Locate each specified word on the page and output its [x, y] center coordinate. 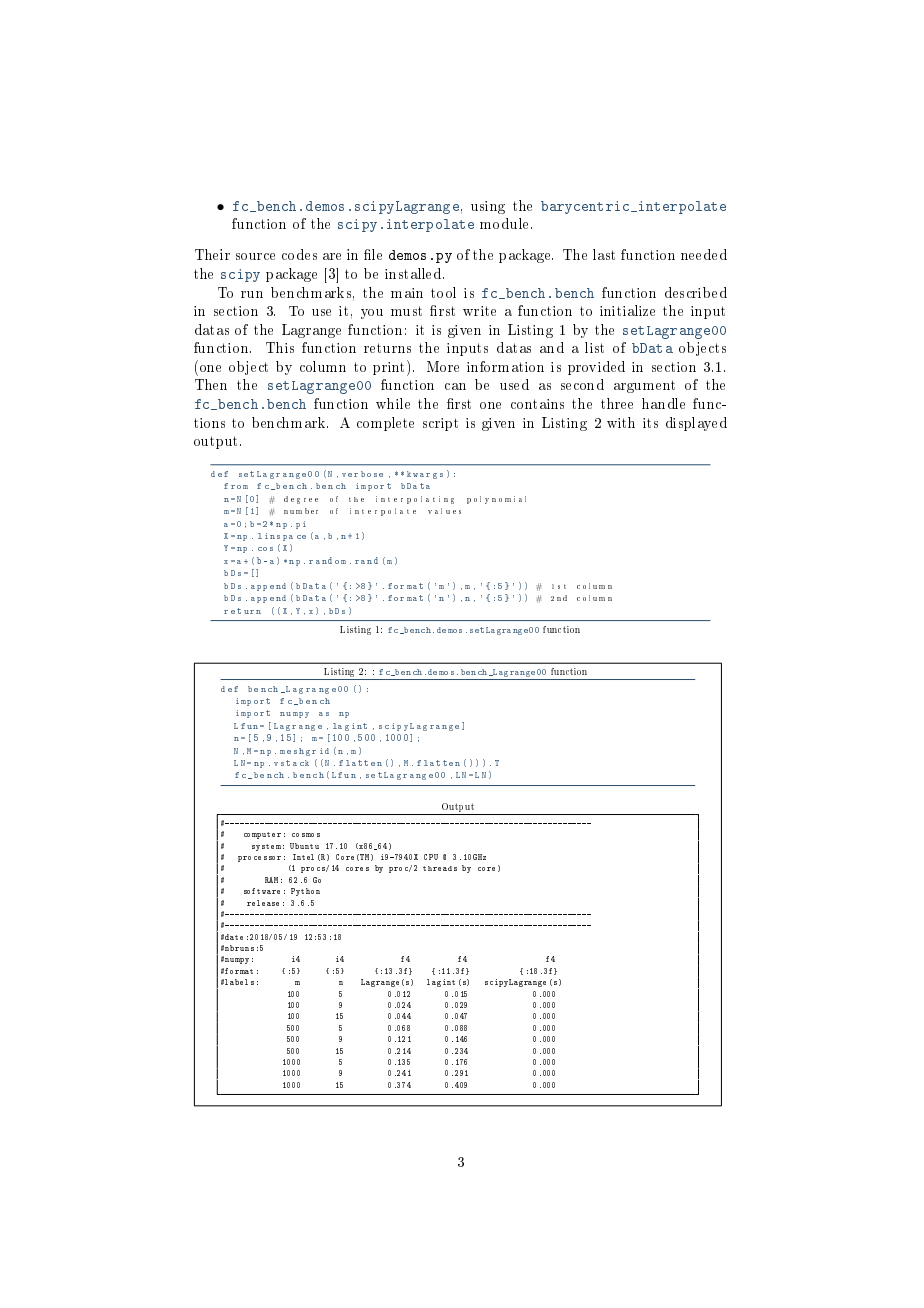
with [621, 422]
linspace [282, 537]
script [440, 424]
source [255, 256]
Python [305, 892]
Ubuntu [304, 846]
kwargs [425, 475]
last [604, 254]
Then [211, 384]
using [488, 207]
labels [239, 982]
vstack [291, 763]
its [650, 423]
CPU [431, 857]
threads [440, 868]
